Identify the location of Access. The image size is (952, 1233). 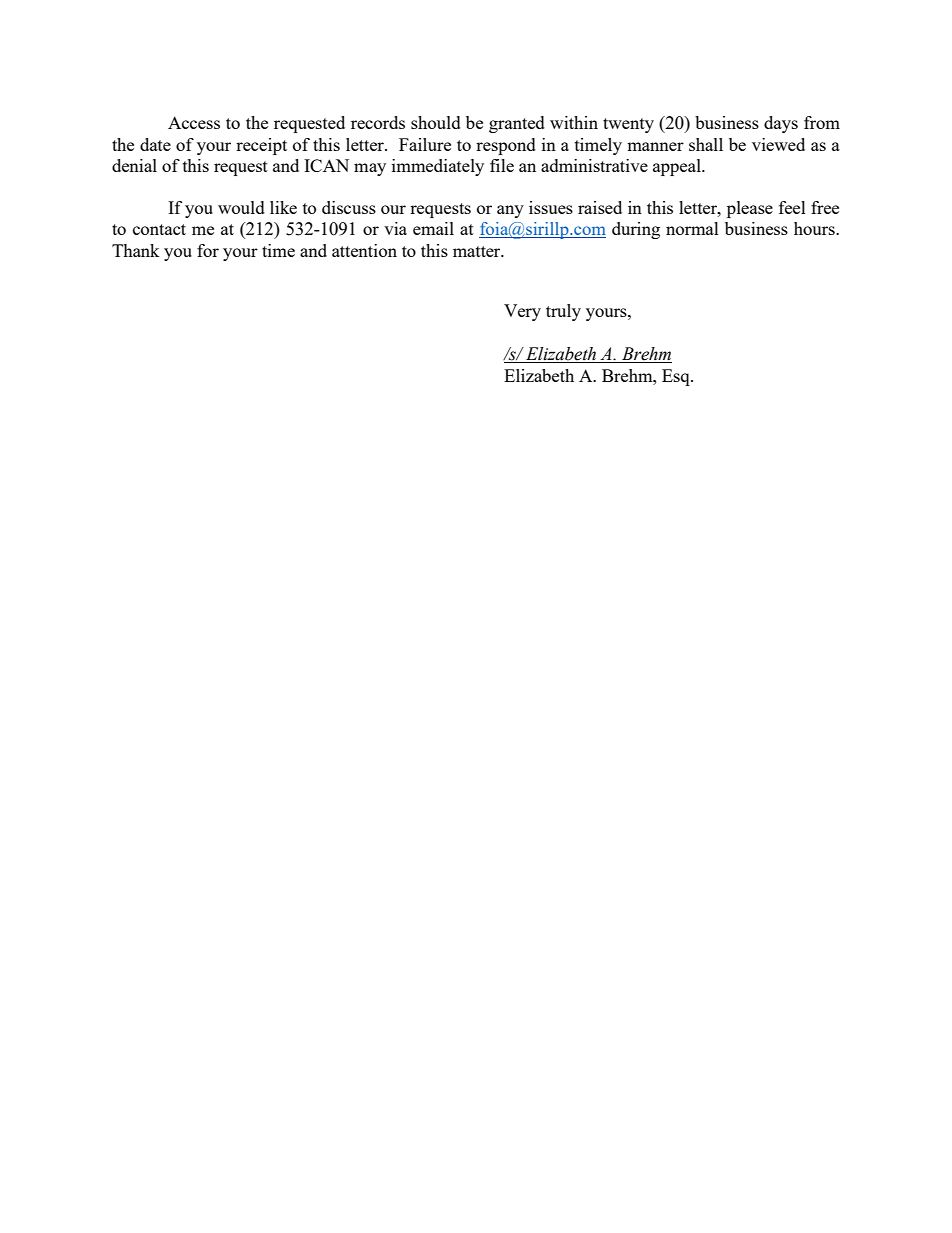
(194, 122).
